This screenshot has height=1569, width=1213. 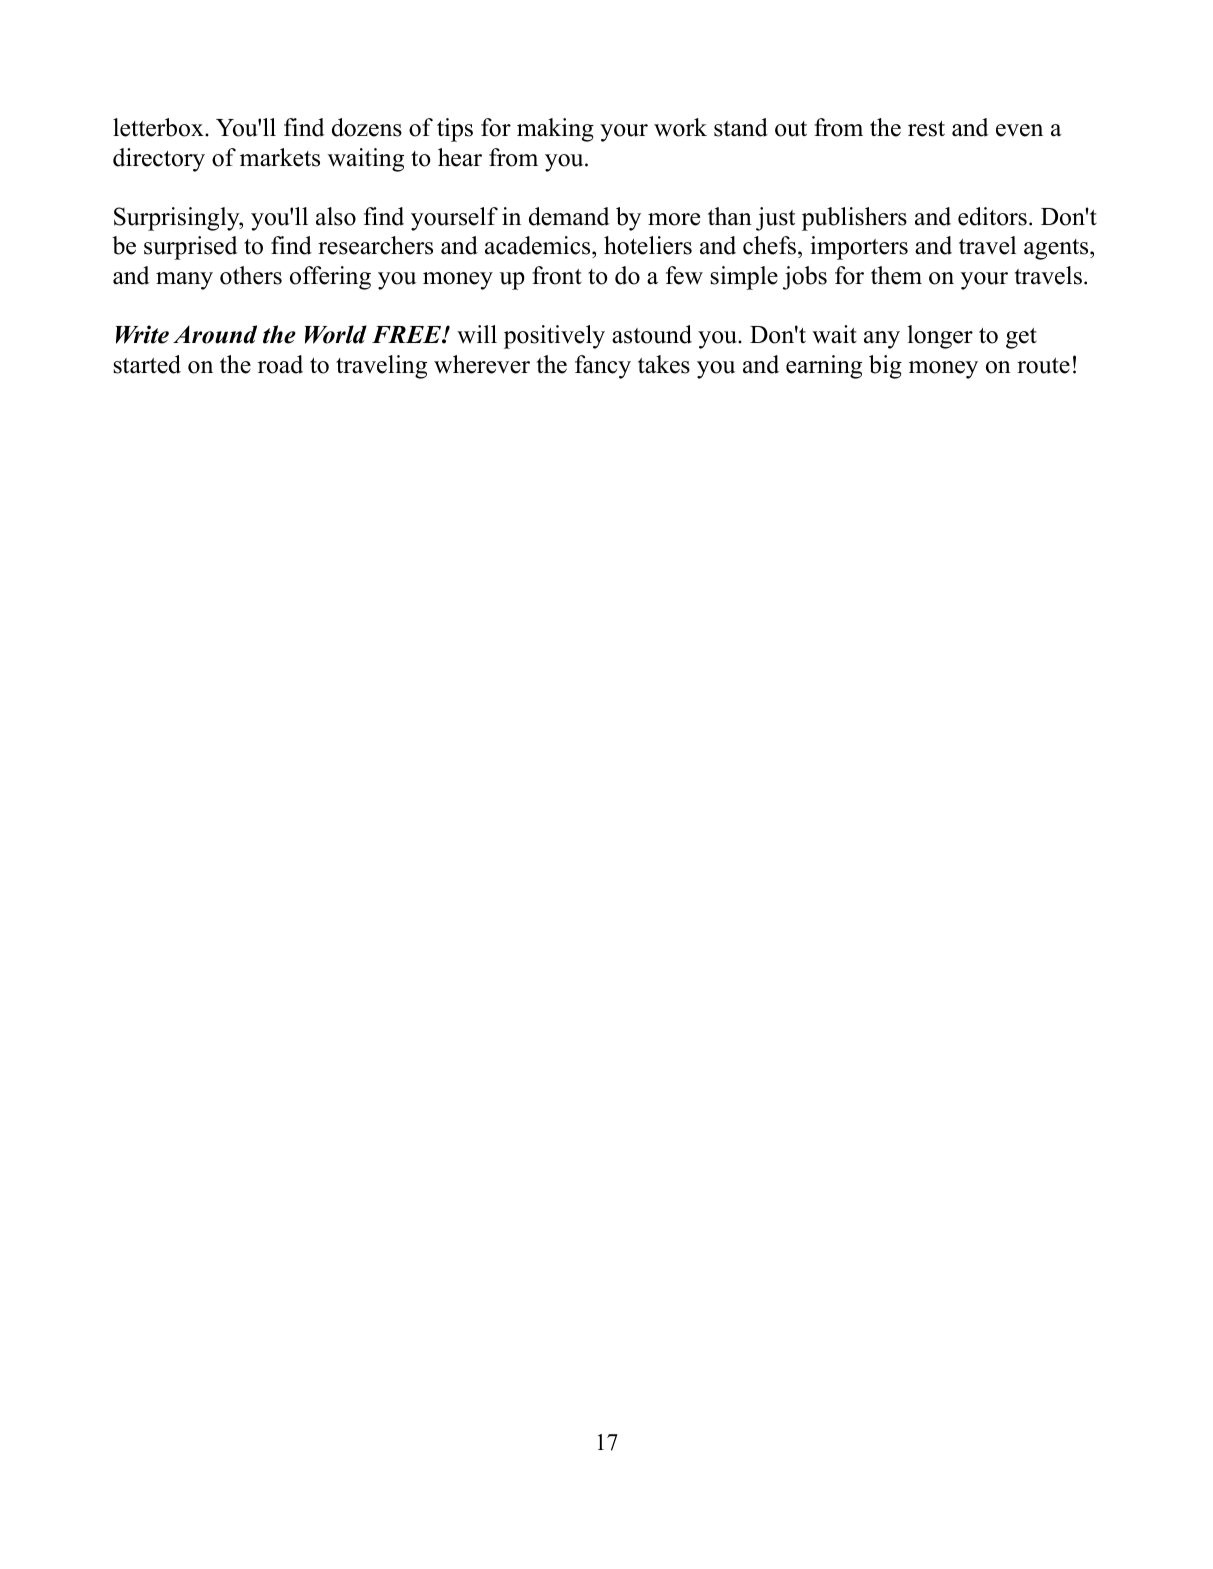 I want to click on big, so click(x=885, y=367).
